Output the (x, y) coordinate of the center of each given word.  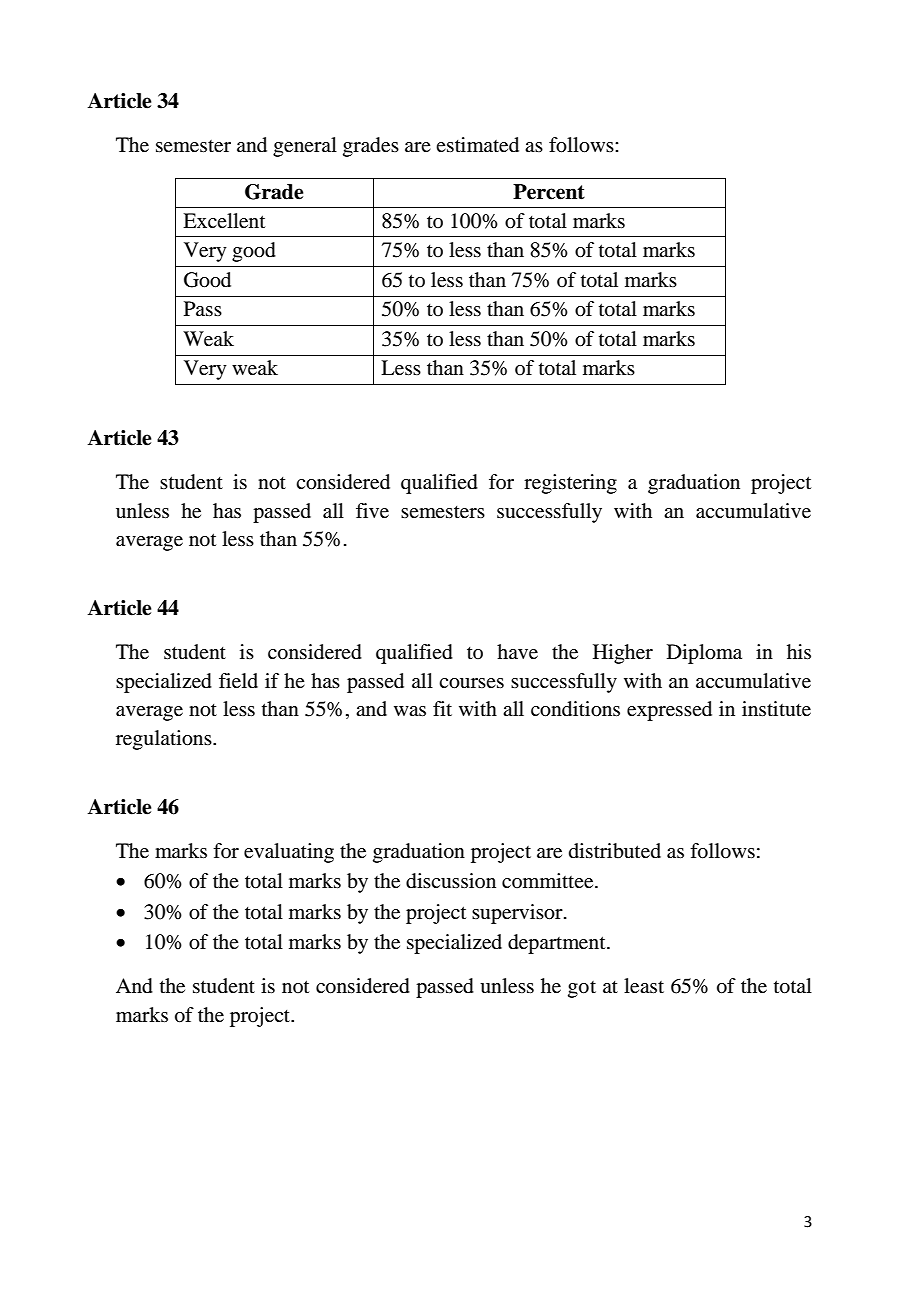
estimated (477, 145)
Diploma (704, 654)
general (305, 147)
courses (471, 683)
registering (570, 484)
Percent (549, 192)
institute (776, 709)
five (372, 511)
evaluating (289, 853)
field (238, 681)
